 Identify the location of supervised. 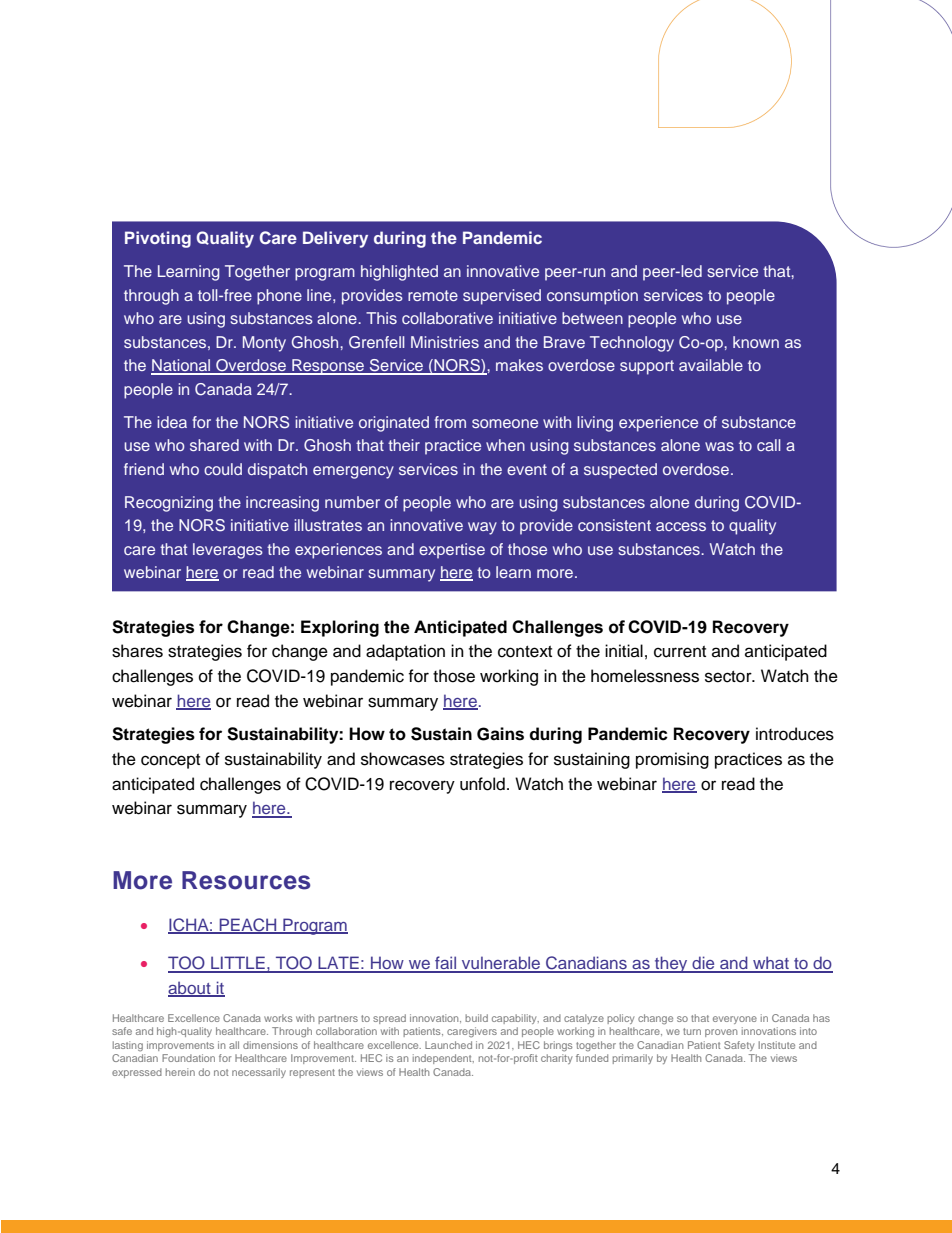
(502, 297).
